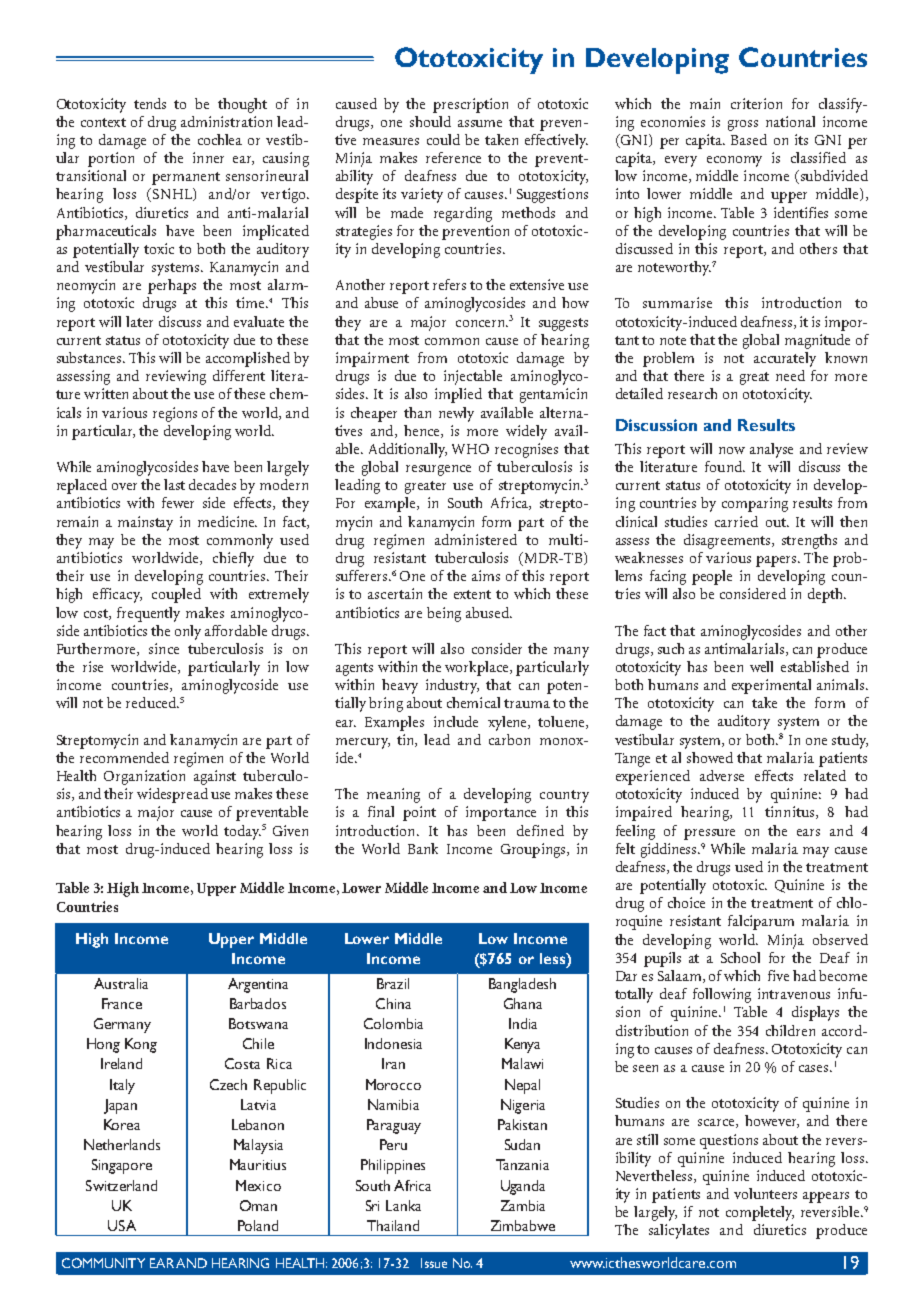 Image resolution: width=924 pixels, height=1308 pixels. Describe the element at coordinates (749, 139) in the page. I see `Based` at that location.
